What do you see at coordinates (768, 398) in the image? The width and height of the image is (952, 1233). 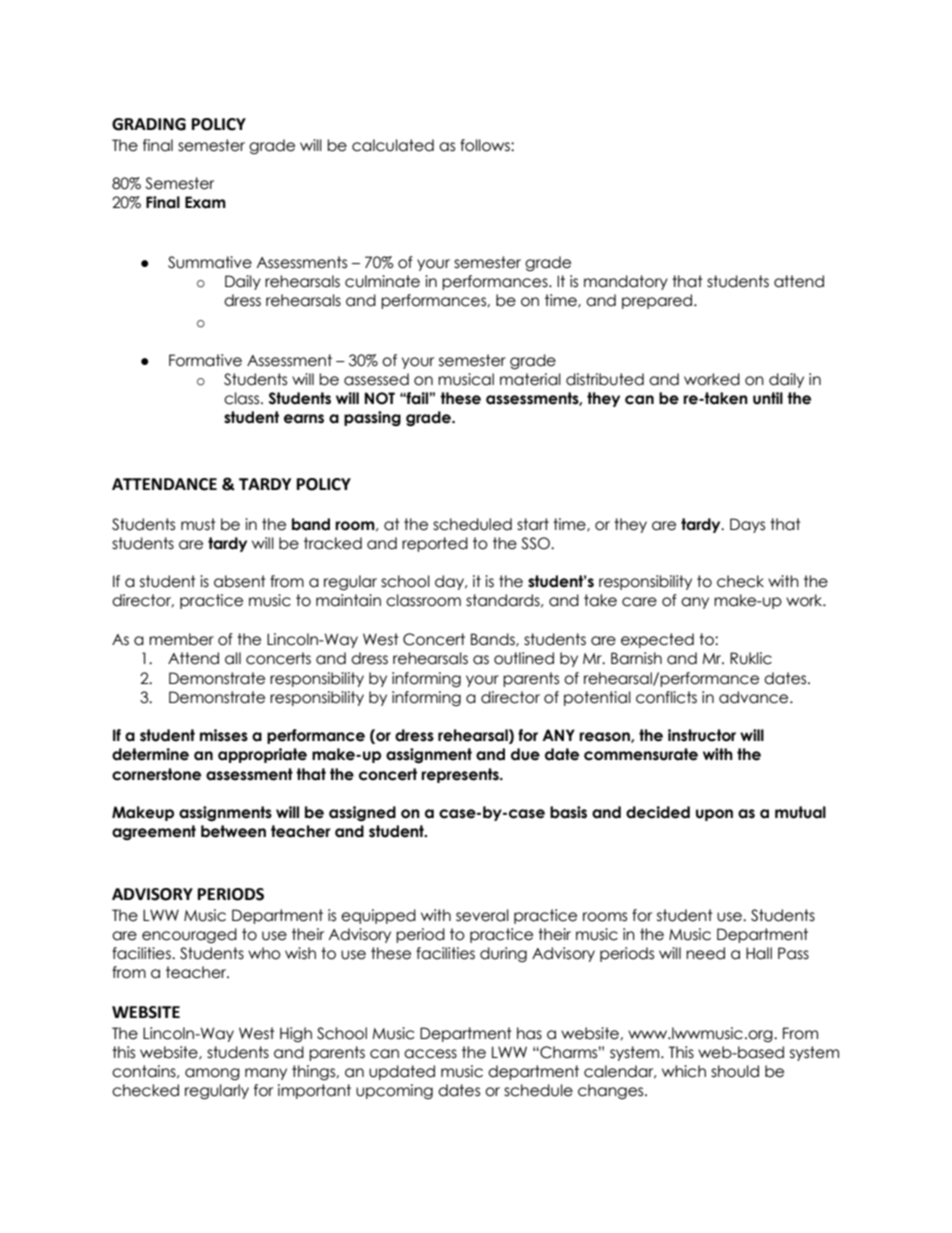 I see `until` at bounding box center [768, 398].
